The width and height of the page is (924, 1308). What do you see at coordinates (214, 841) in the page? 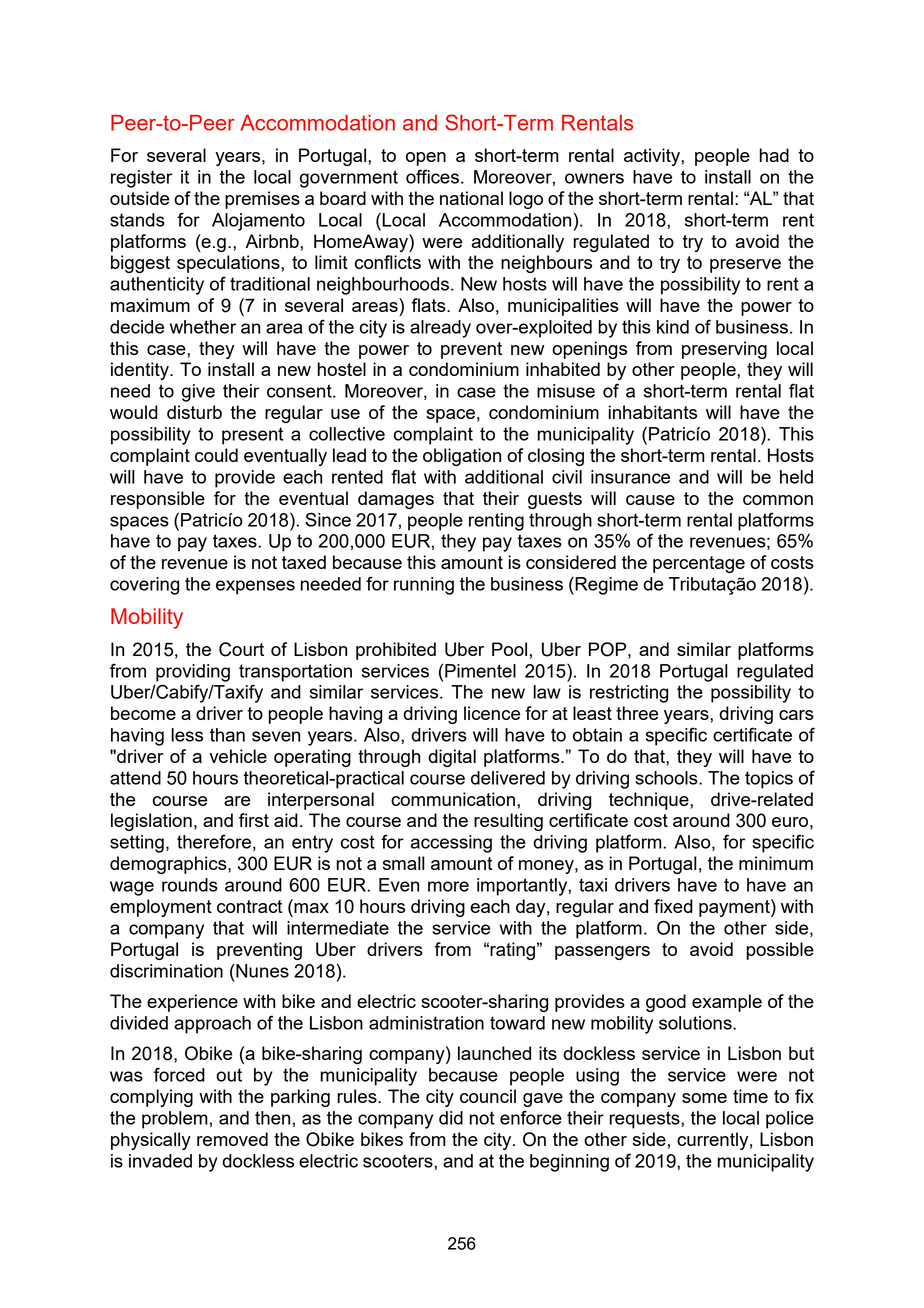
I see `therefore` at bounding box center [214, 841].
